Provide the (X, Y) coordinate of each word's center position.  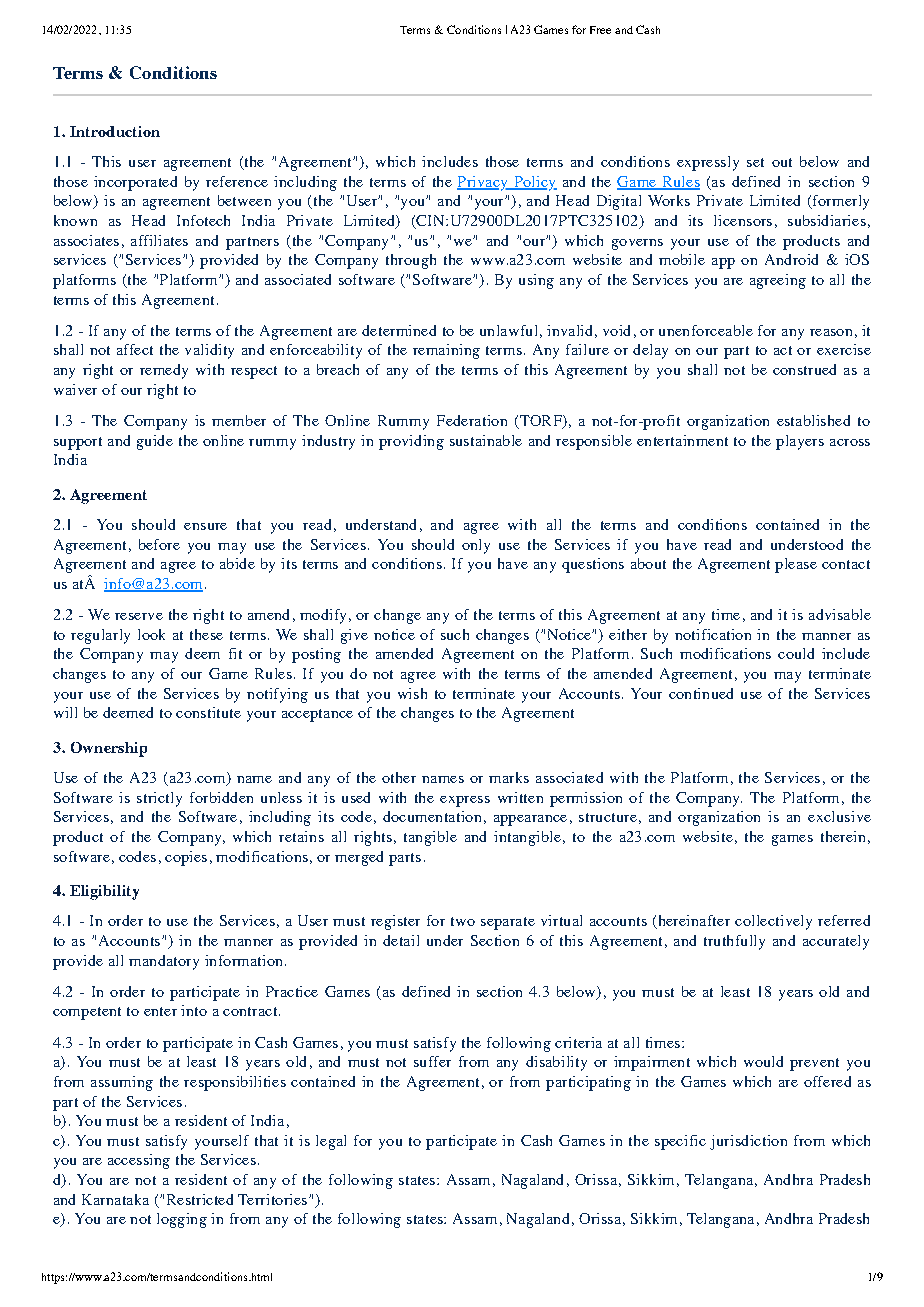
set (755, 162)
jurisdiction (748, 1142)
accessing (139, 1161)
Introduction (115, 131)
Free (600, 30)
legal (331, 1142)
